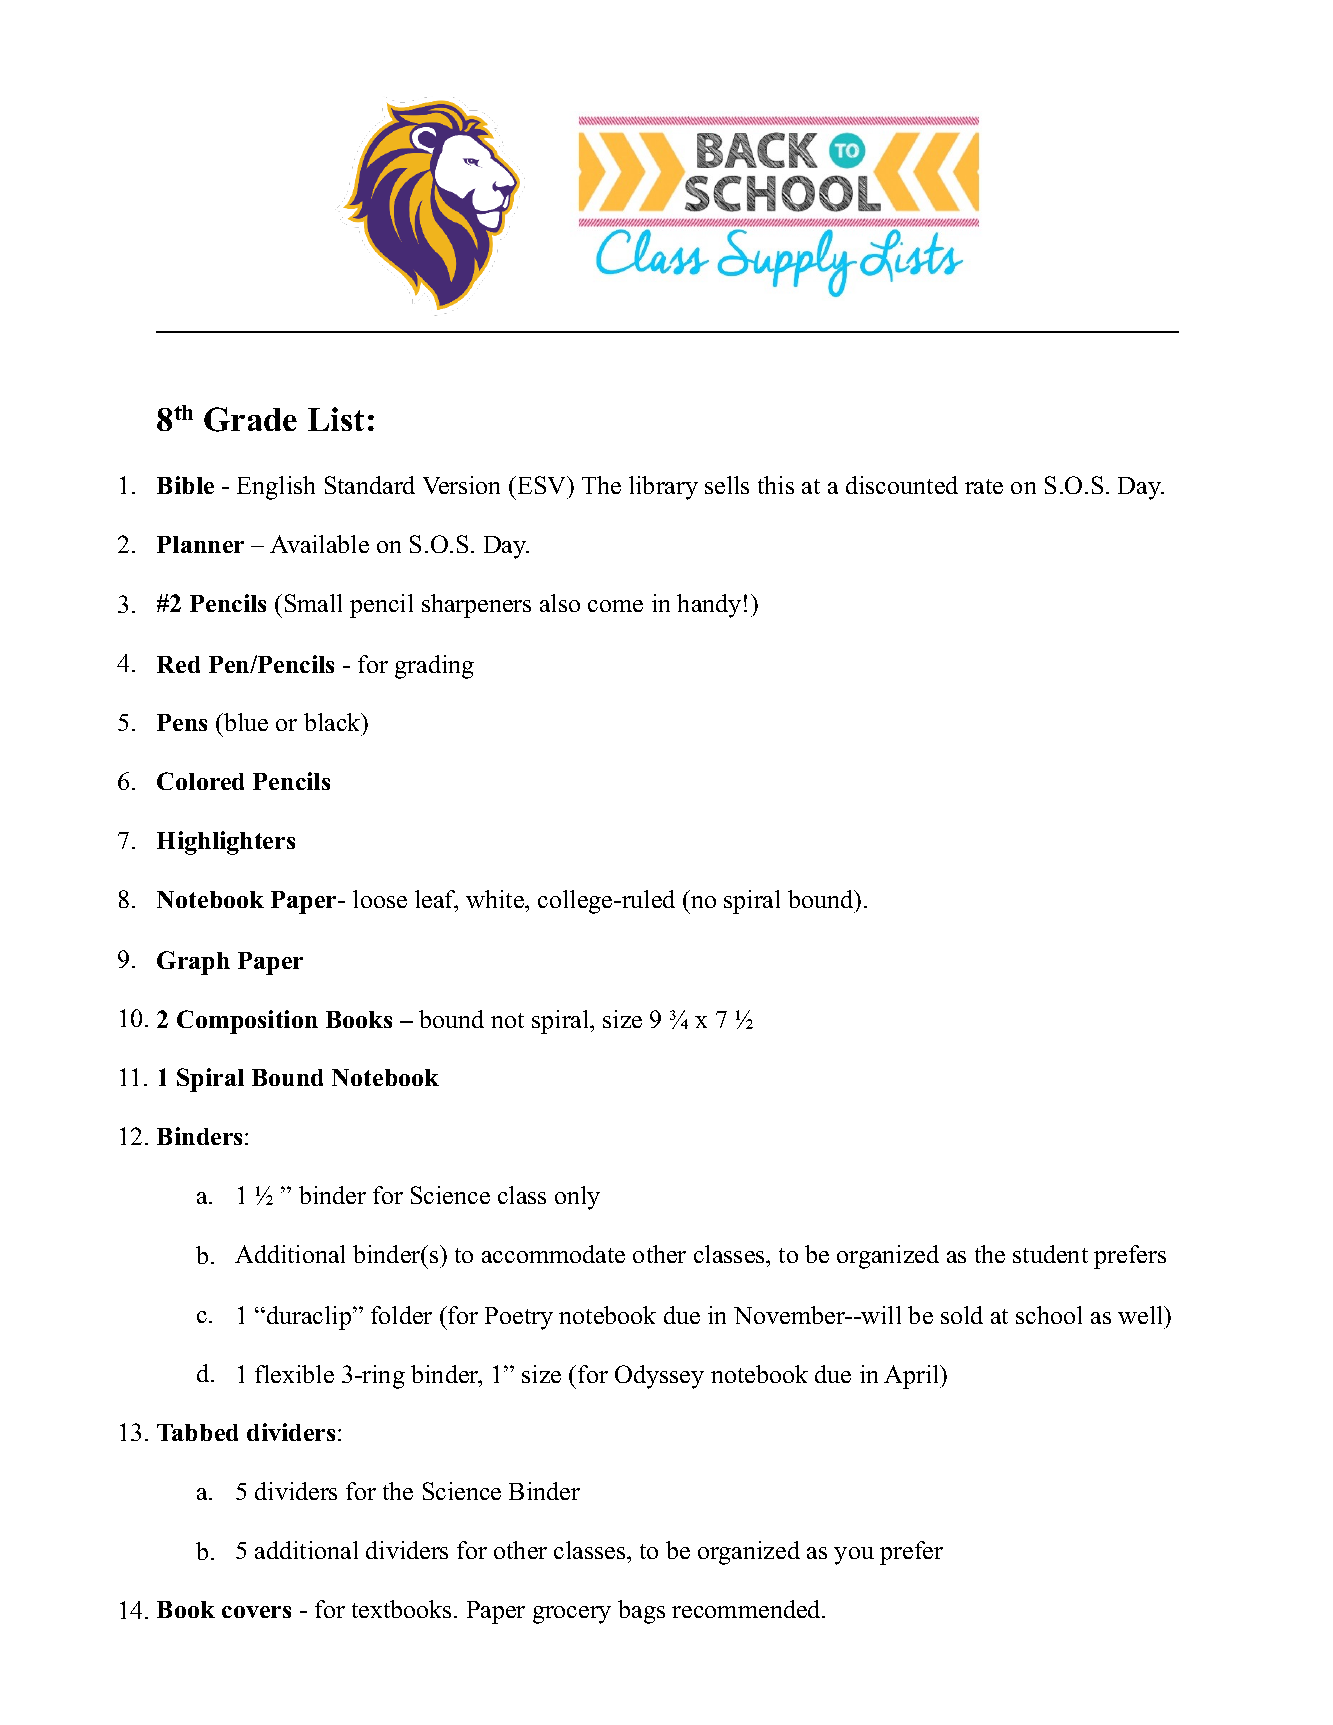  Describe the element at coordinates (276, 488) in the screenshot. I see `English` at that location.
